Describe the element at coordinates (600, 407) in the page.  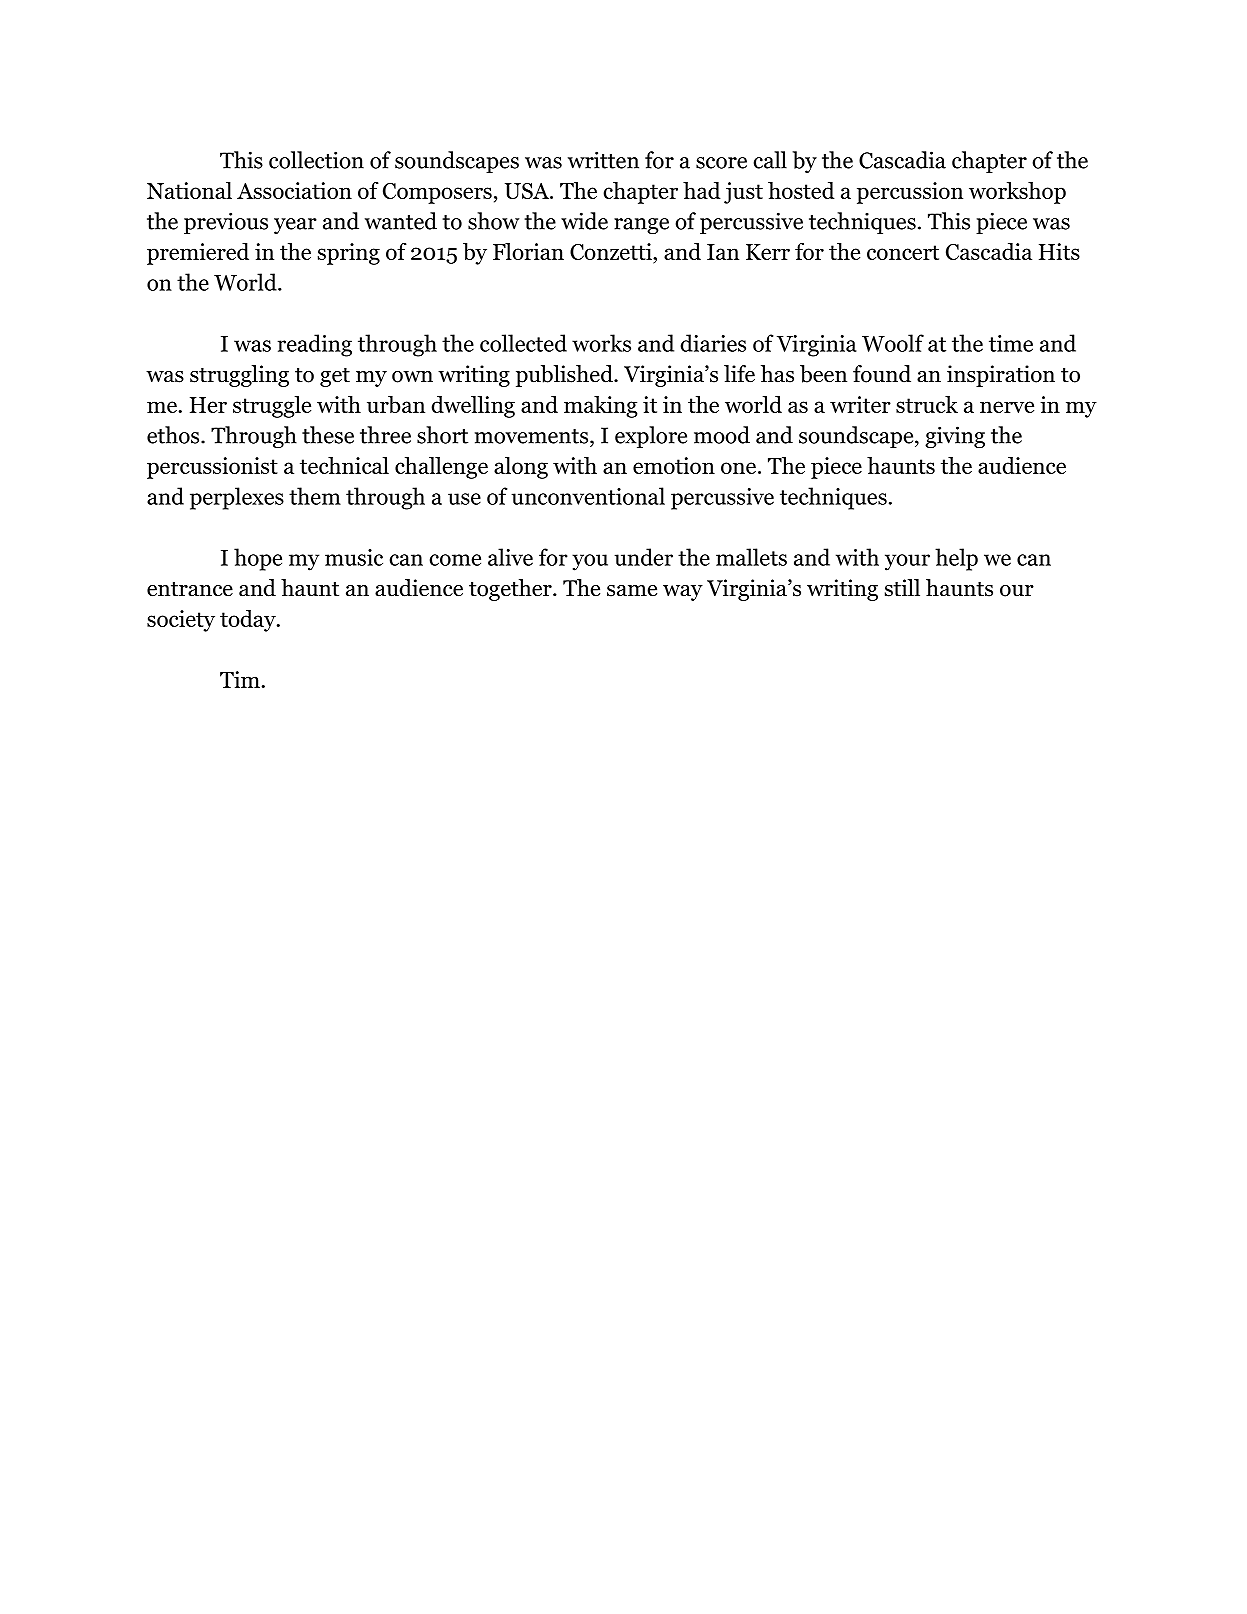
I see `making` at that location.
